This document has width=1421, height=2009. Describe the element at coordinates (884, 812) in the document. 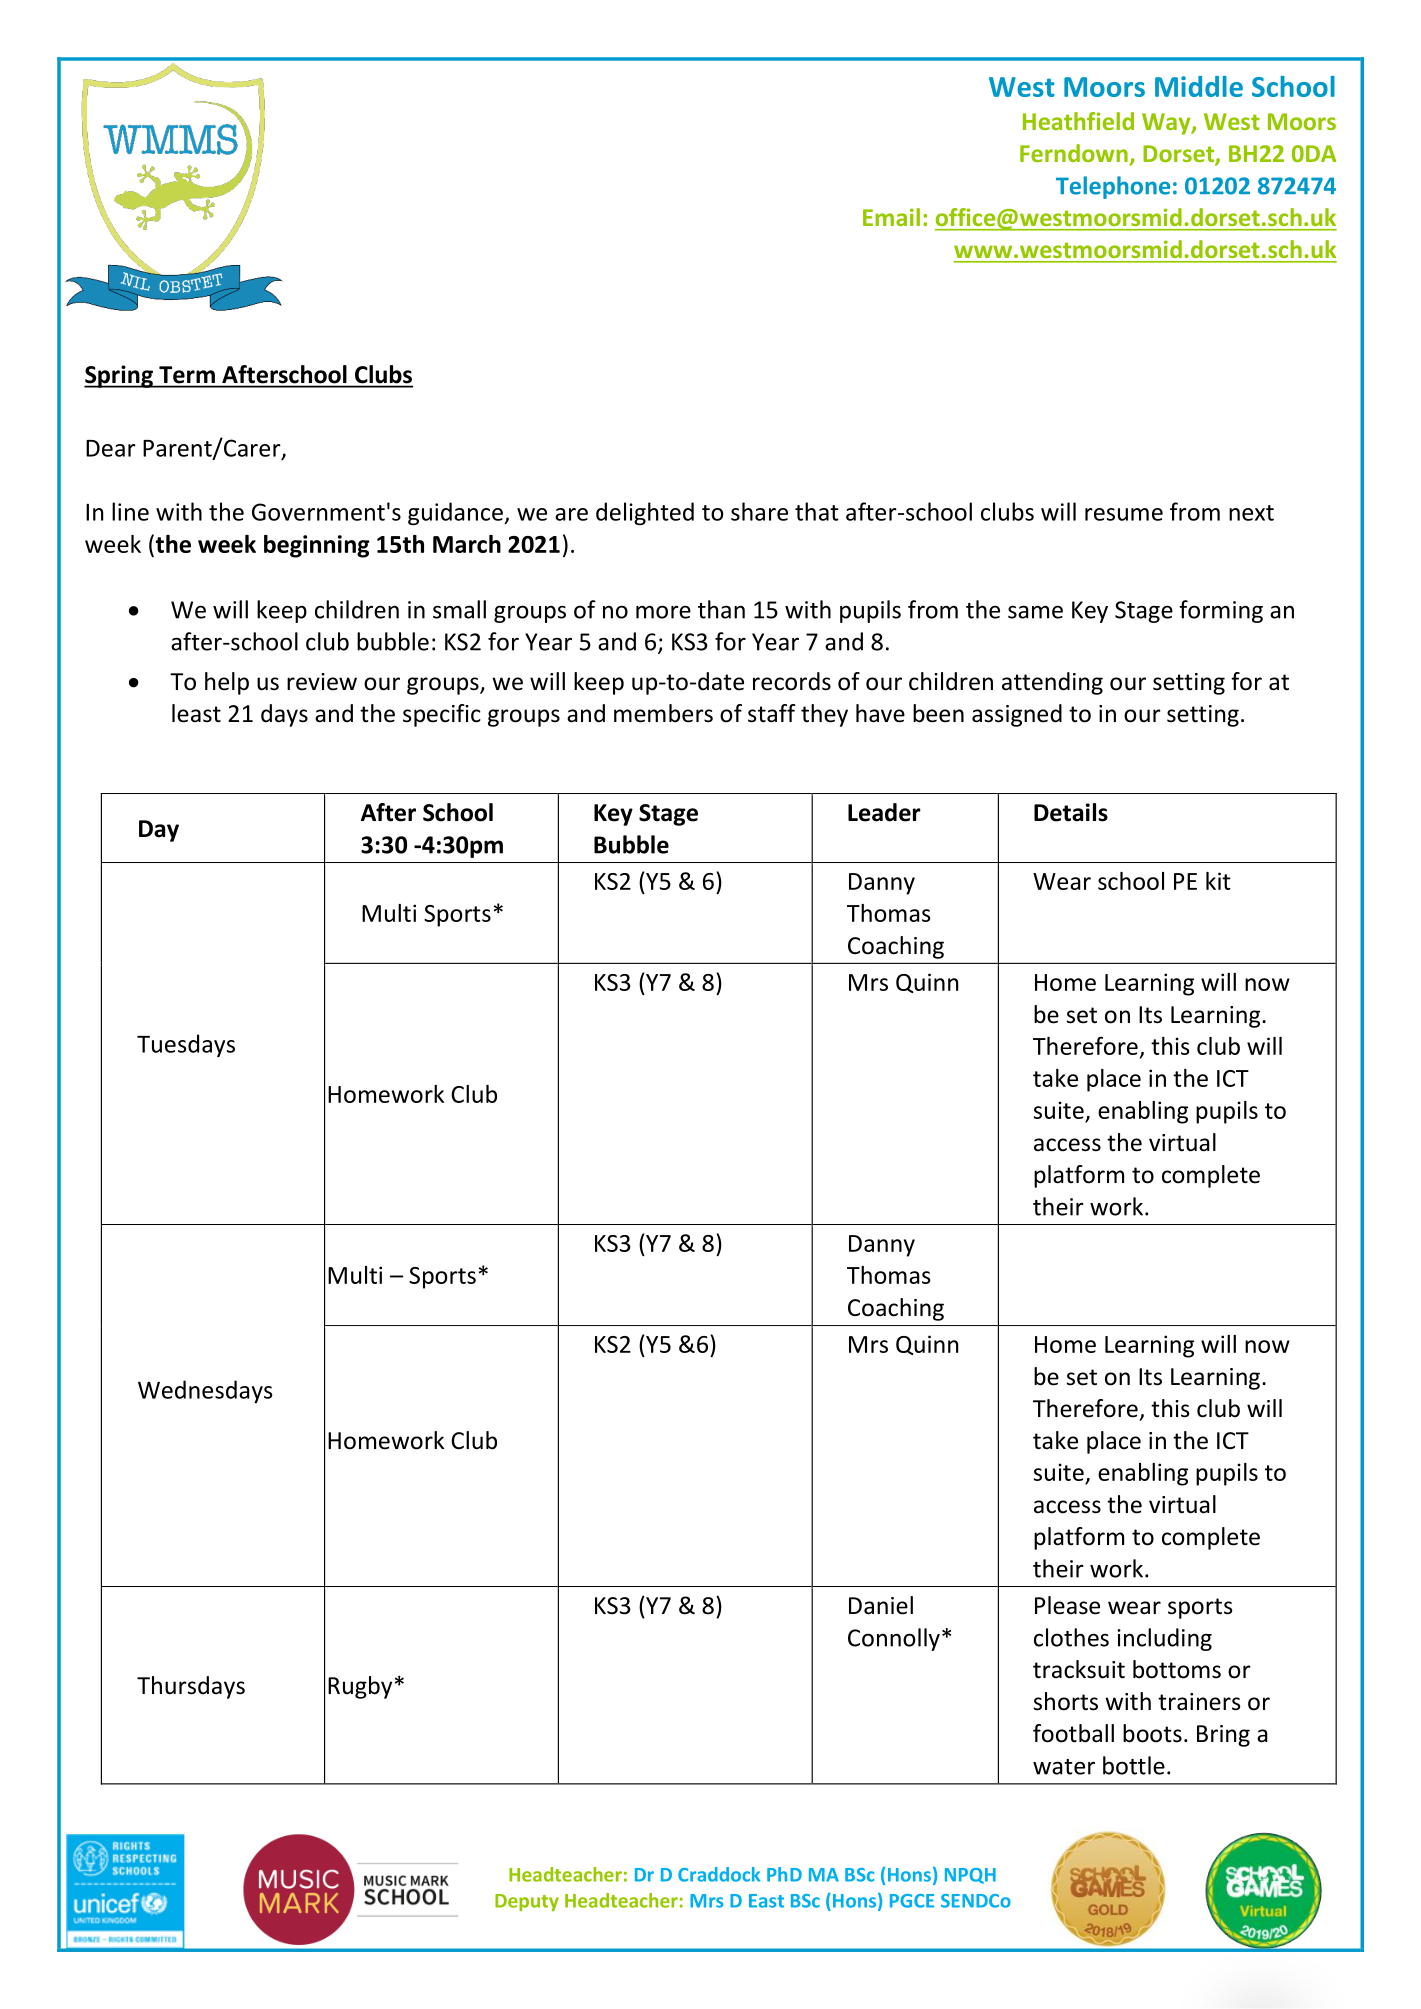

I see `Leader` at that location.
